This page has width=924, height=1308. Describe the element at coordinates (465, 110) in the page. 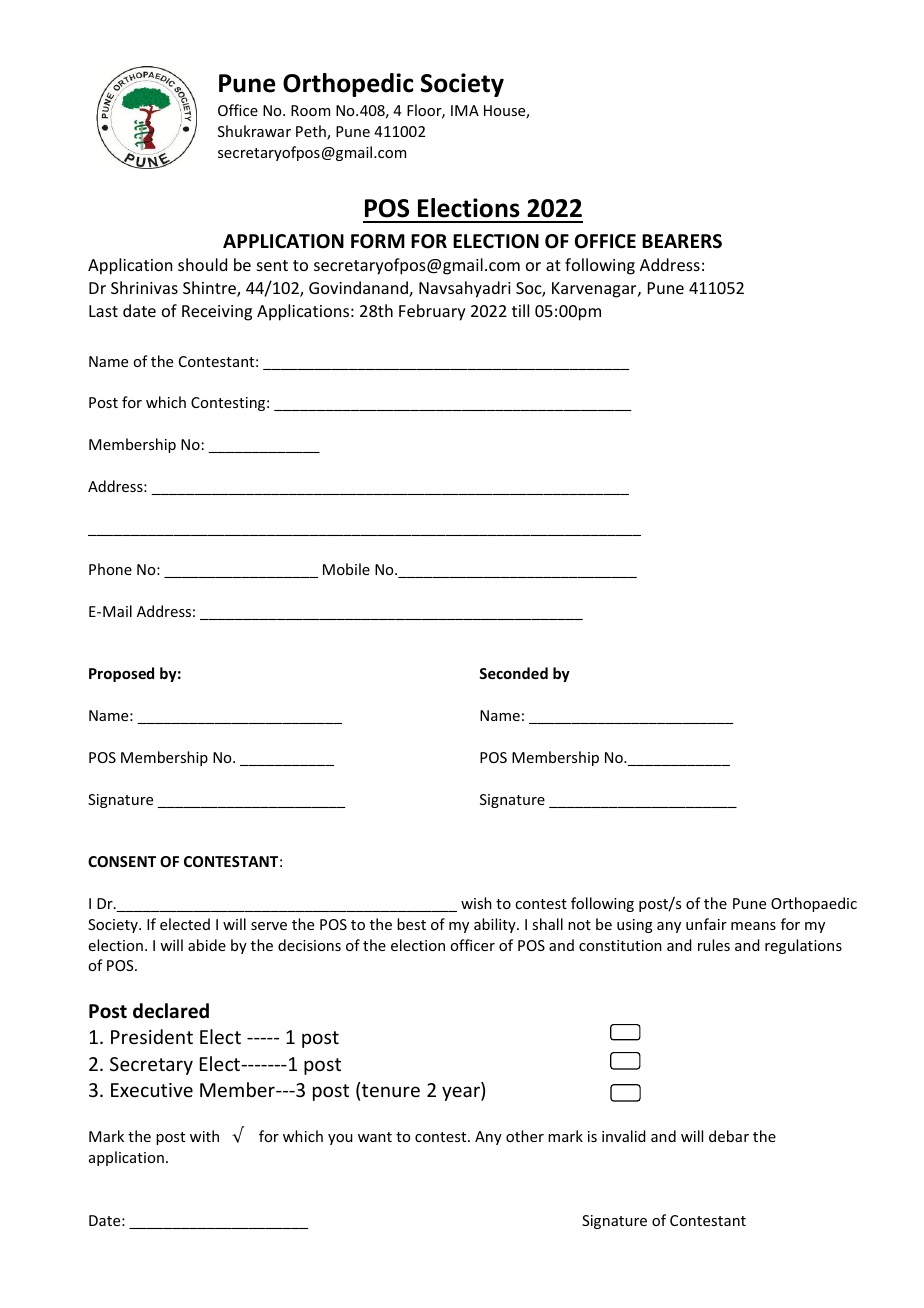

I see `IMA` at that location.
